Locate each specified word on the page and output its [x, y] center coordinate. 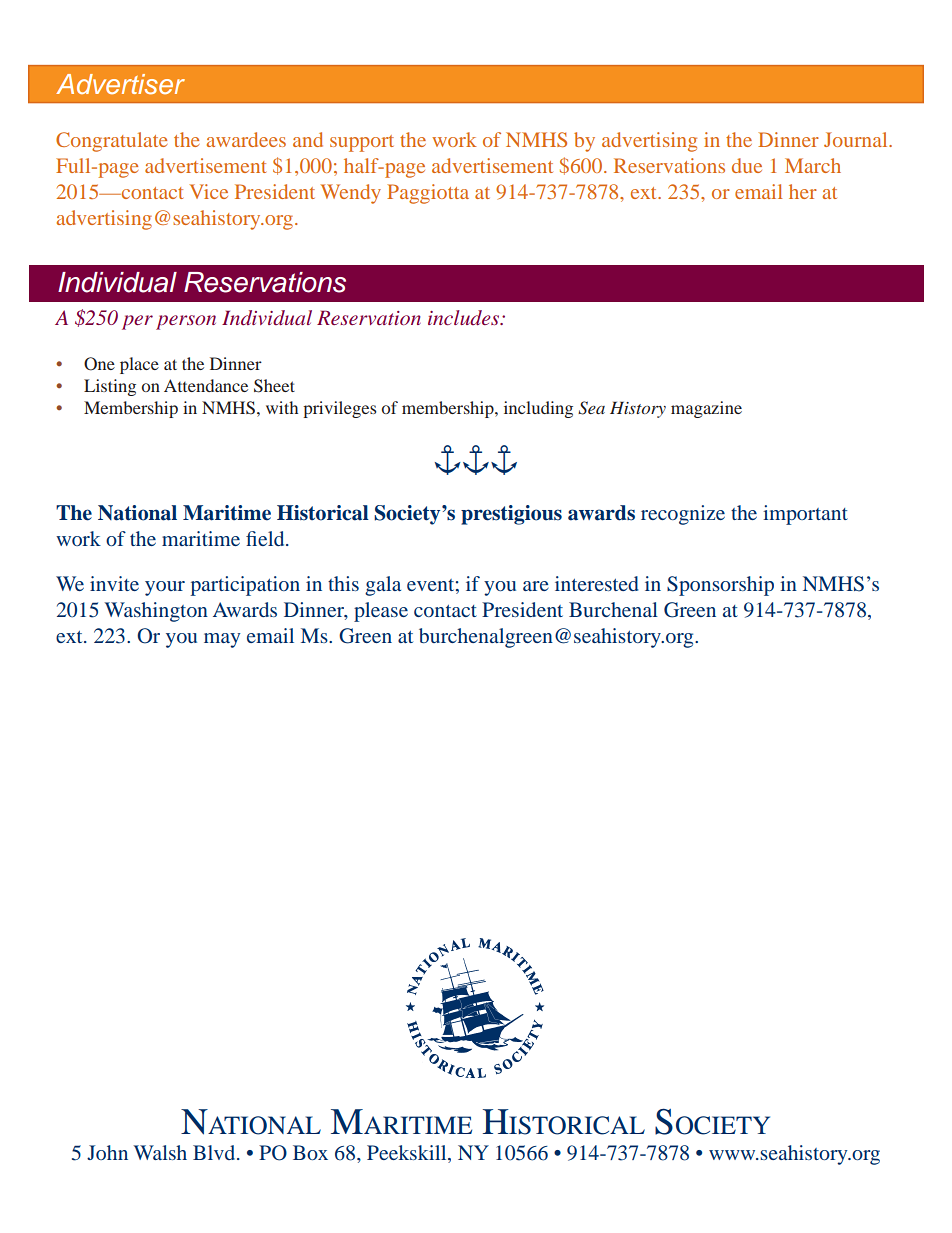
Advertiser [120, 84]
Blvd [215, 1152]
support [362, 143]
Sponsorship [720, 586]
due [747, 165]
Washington [156, 612]
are [536, 586]
